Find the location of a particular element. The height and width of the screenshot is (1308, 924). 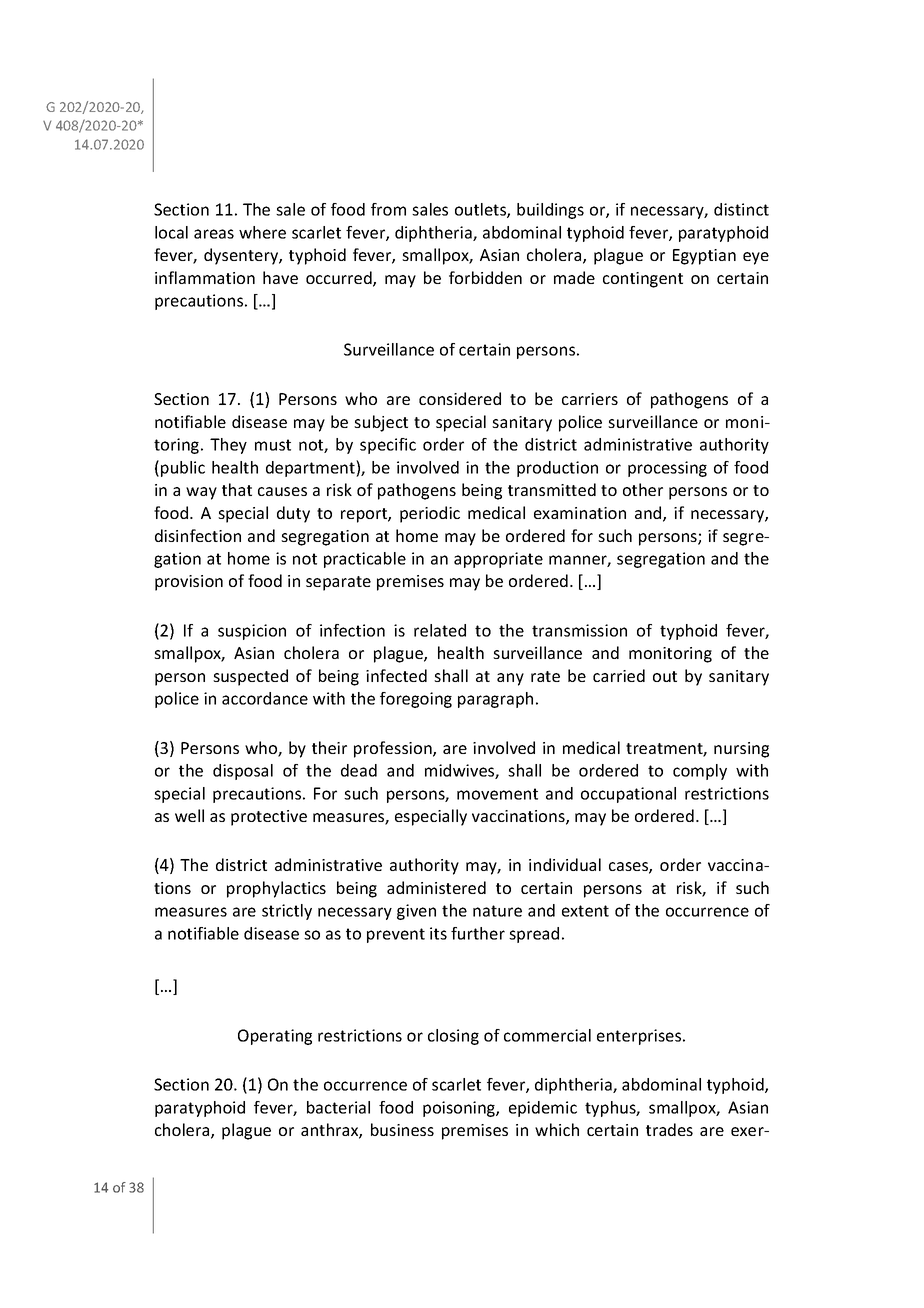

forbidden is located at coordinates (485, 277).
